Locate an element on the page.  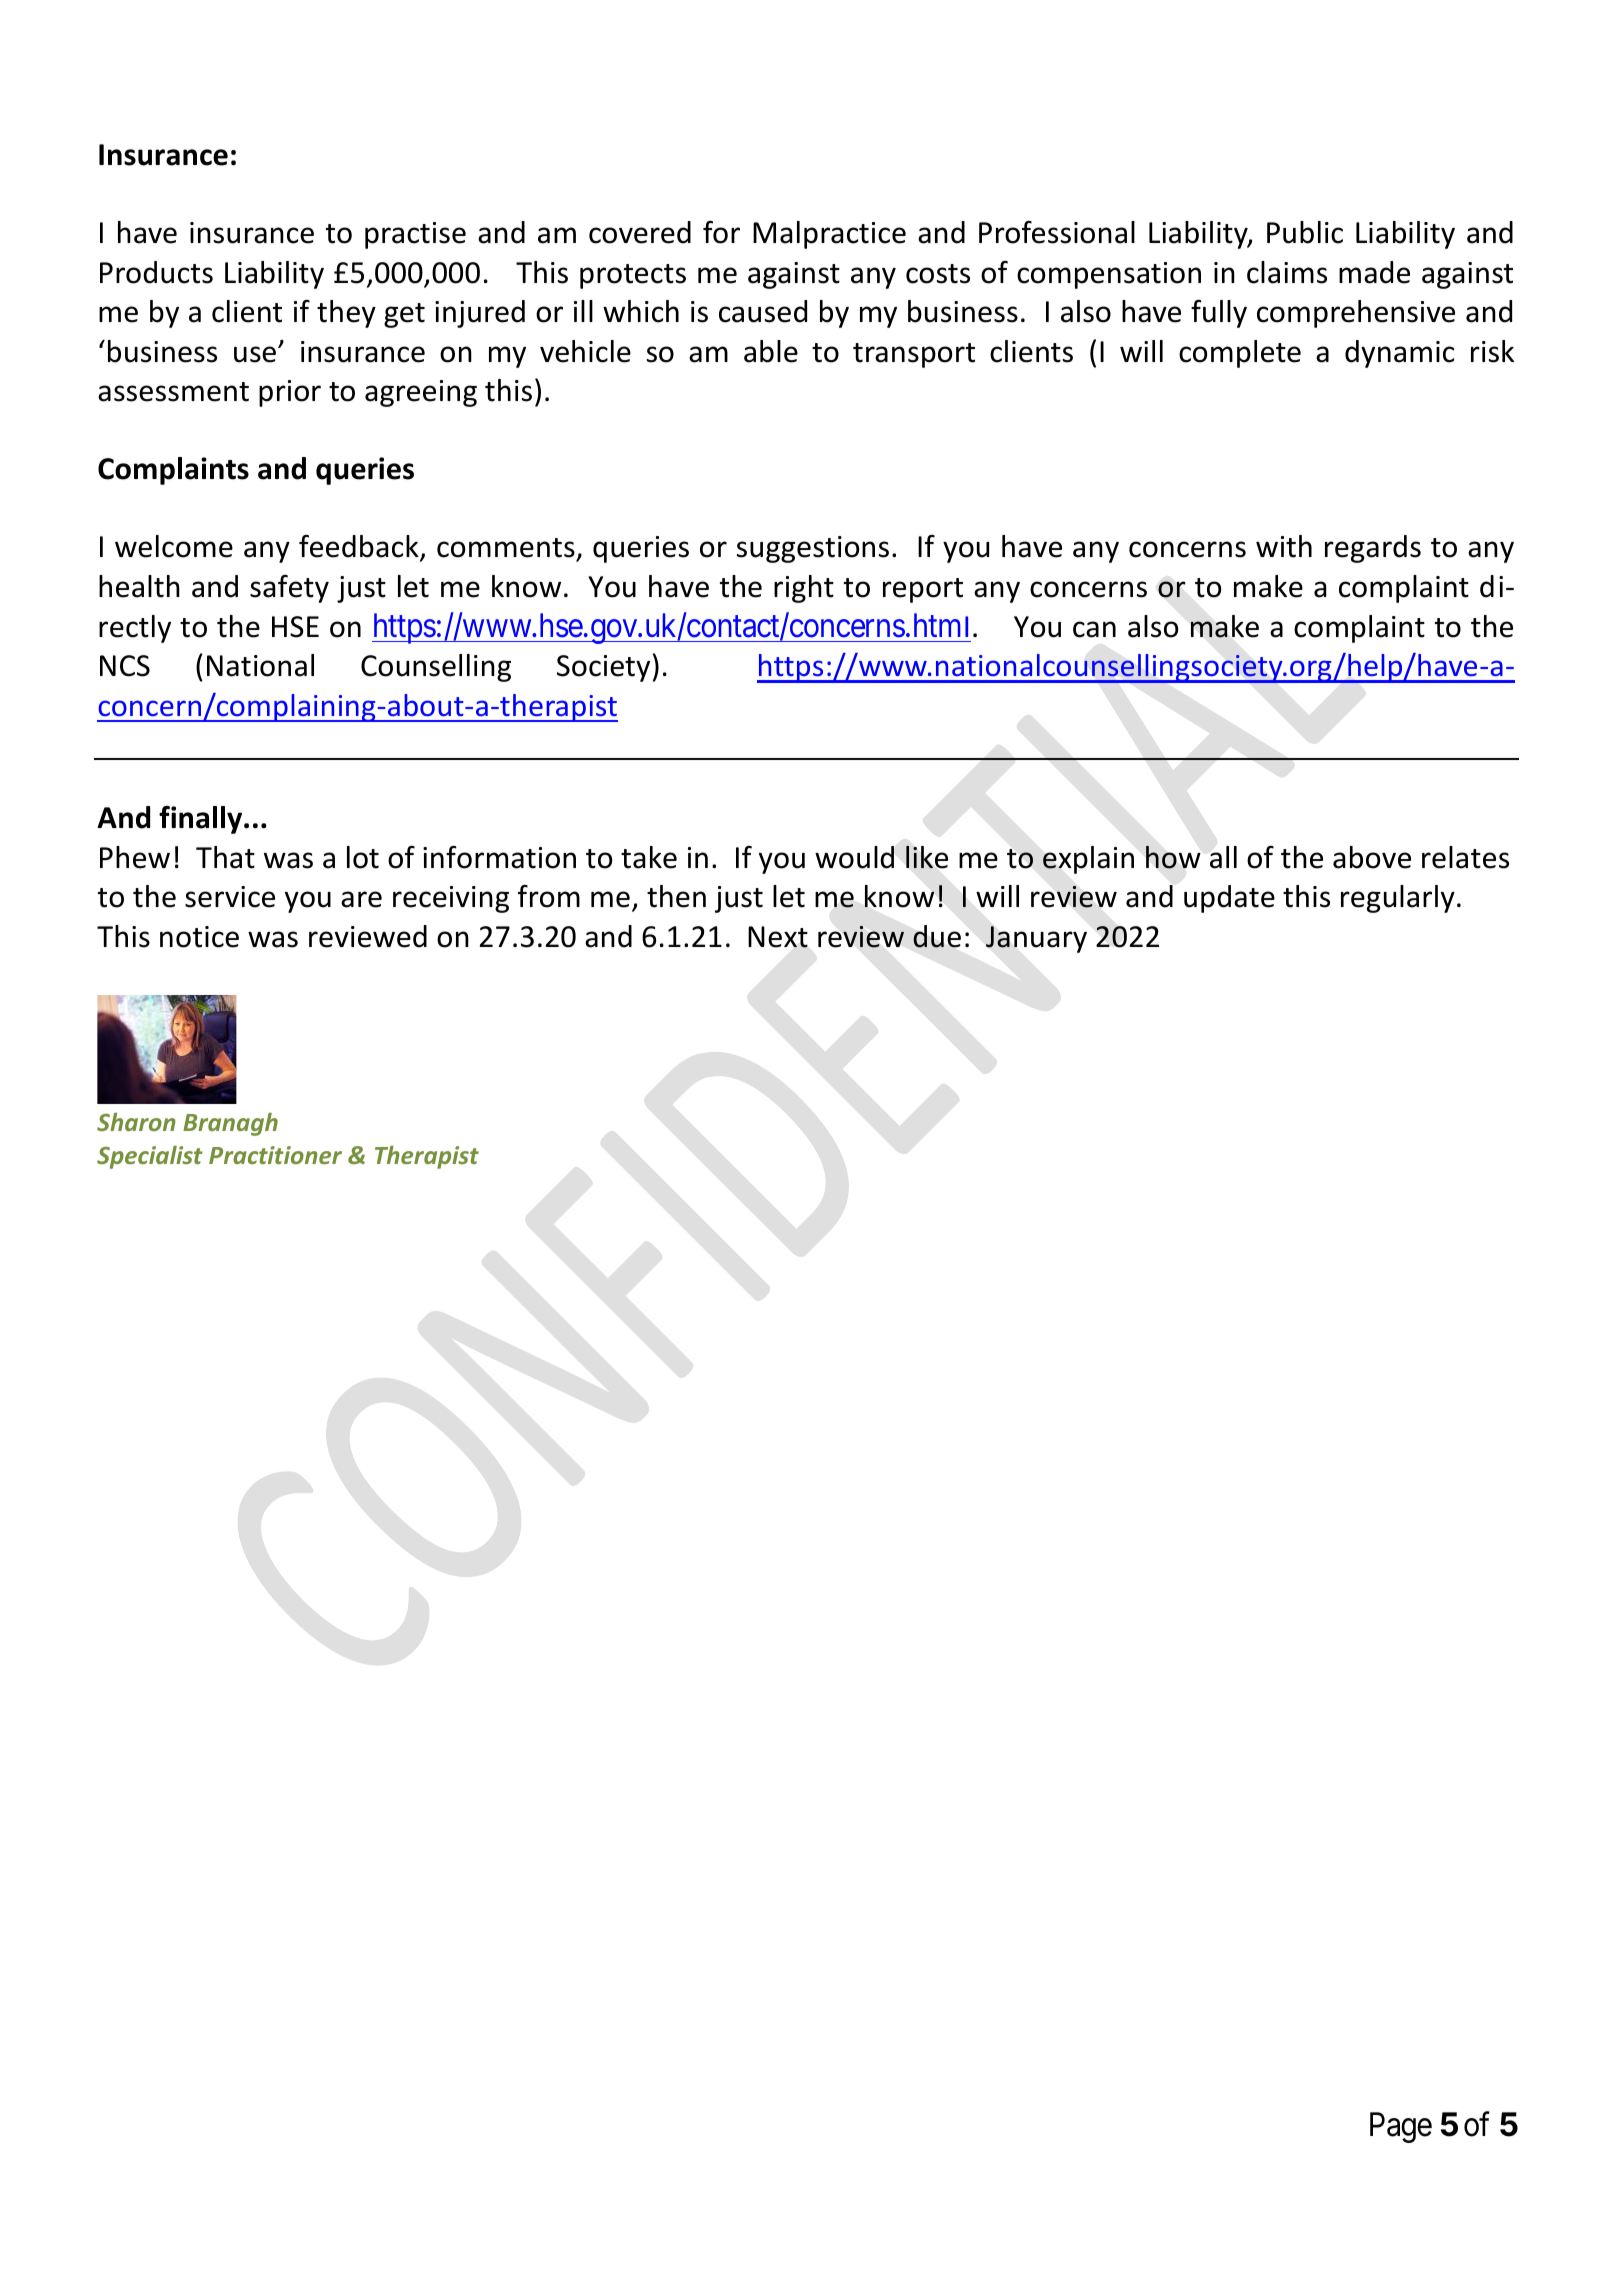
Page is located at coordinates (1401, 2127).
